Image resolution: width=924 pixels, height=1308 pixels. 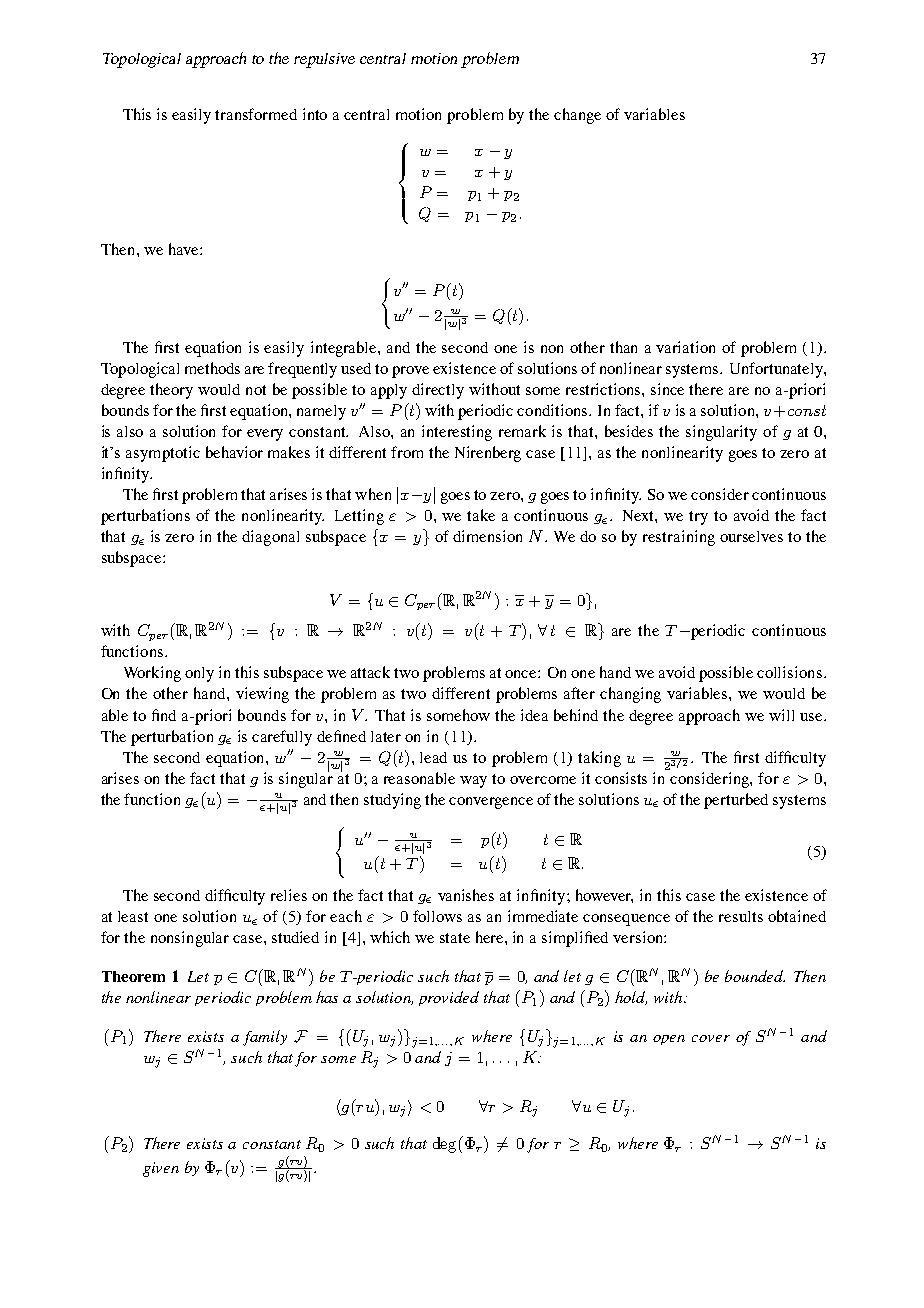 What do you see at coordinates (256, 114) in the screenshot?
I see `transformed` at bounding box center [256, 114].
